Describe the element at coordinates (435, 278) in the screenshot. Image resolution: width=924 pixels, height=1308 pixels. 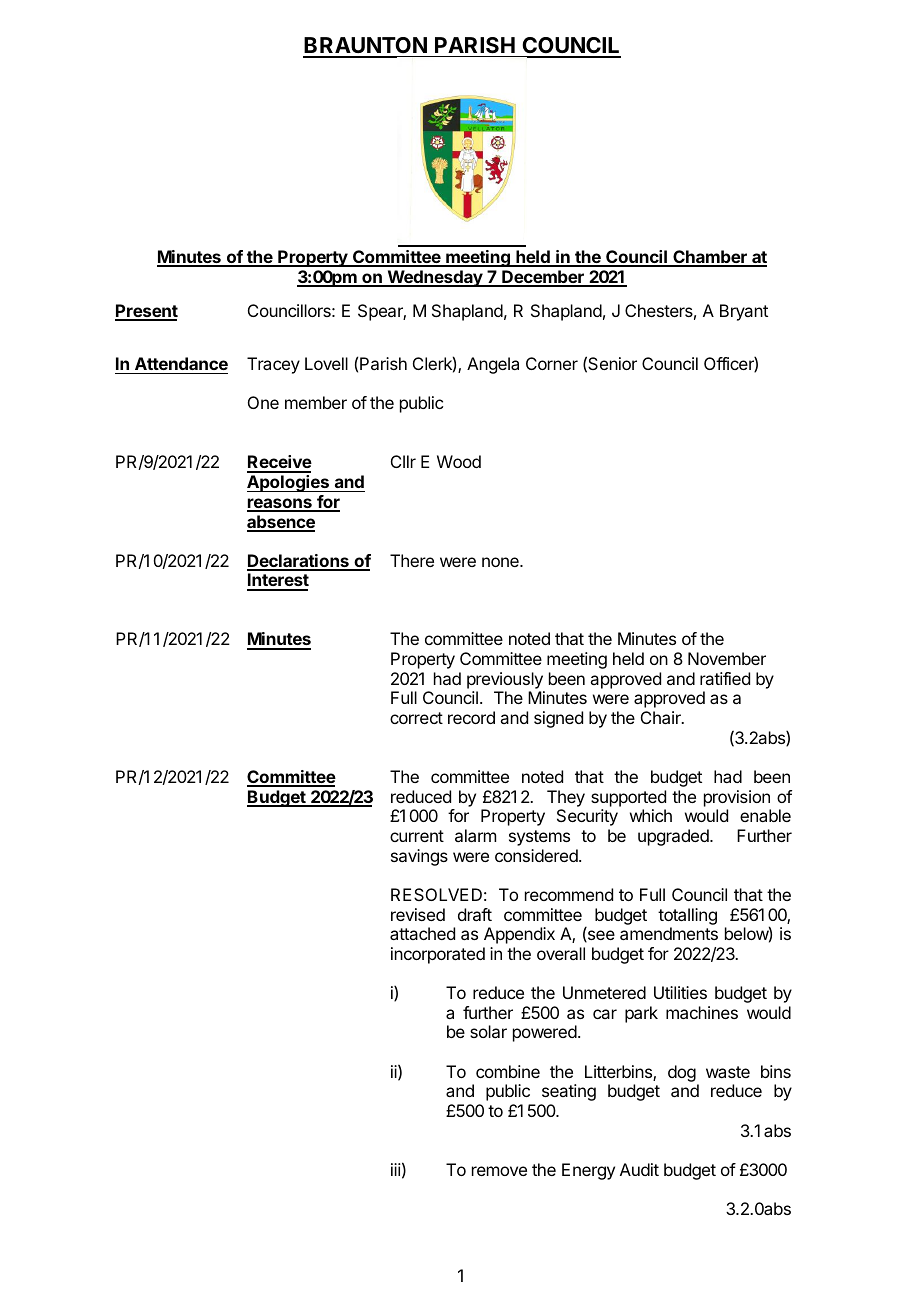
I see `Wednesday` at that location.
